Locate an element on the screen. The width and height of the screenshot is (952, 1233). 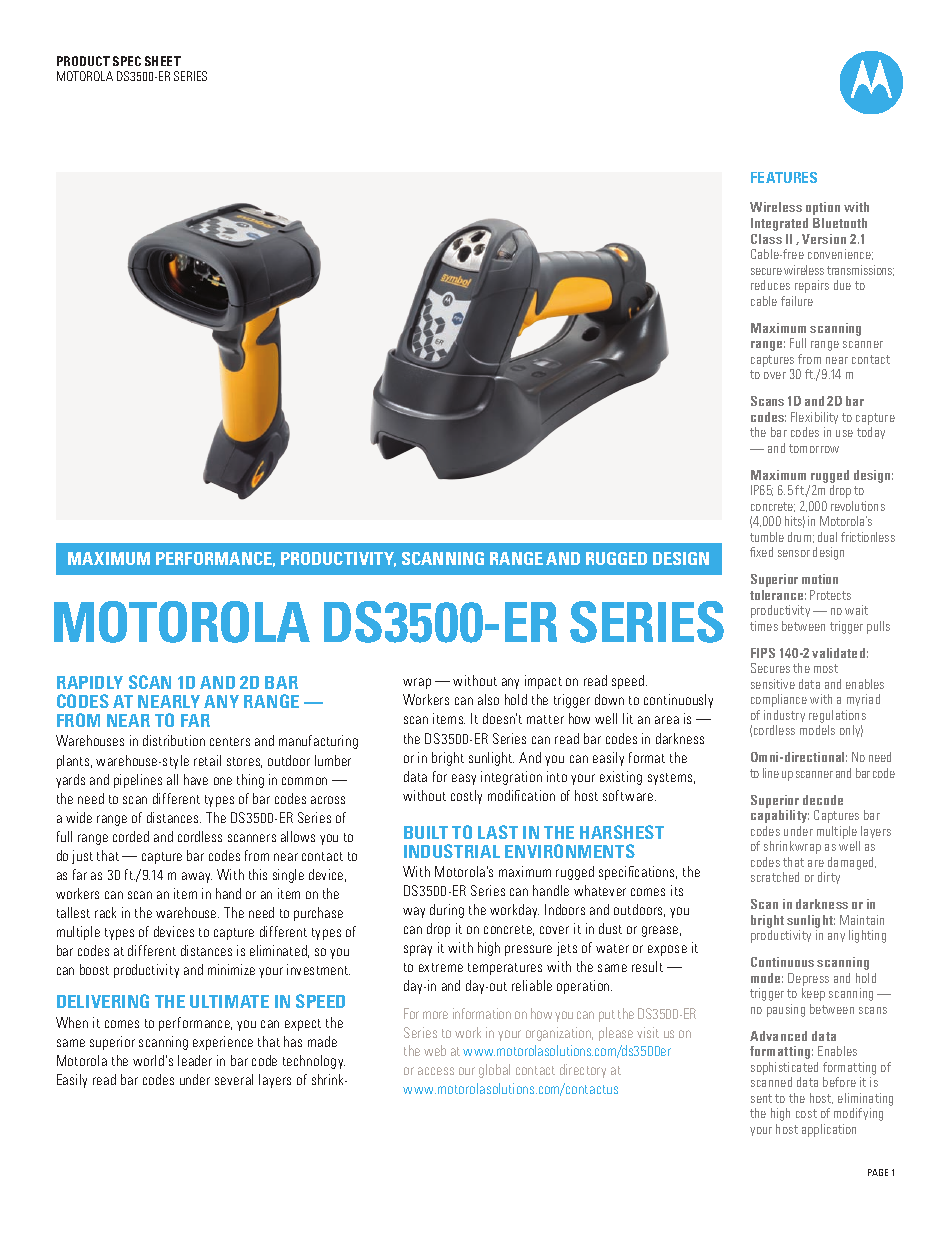
have is located at coordinates (196, 779).
